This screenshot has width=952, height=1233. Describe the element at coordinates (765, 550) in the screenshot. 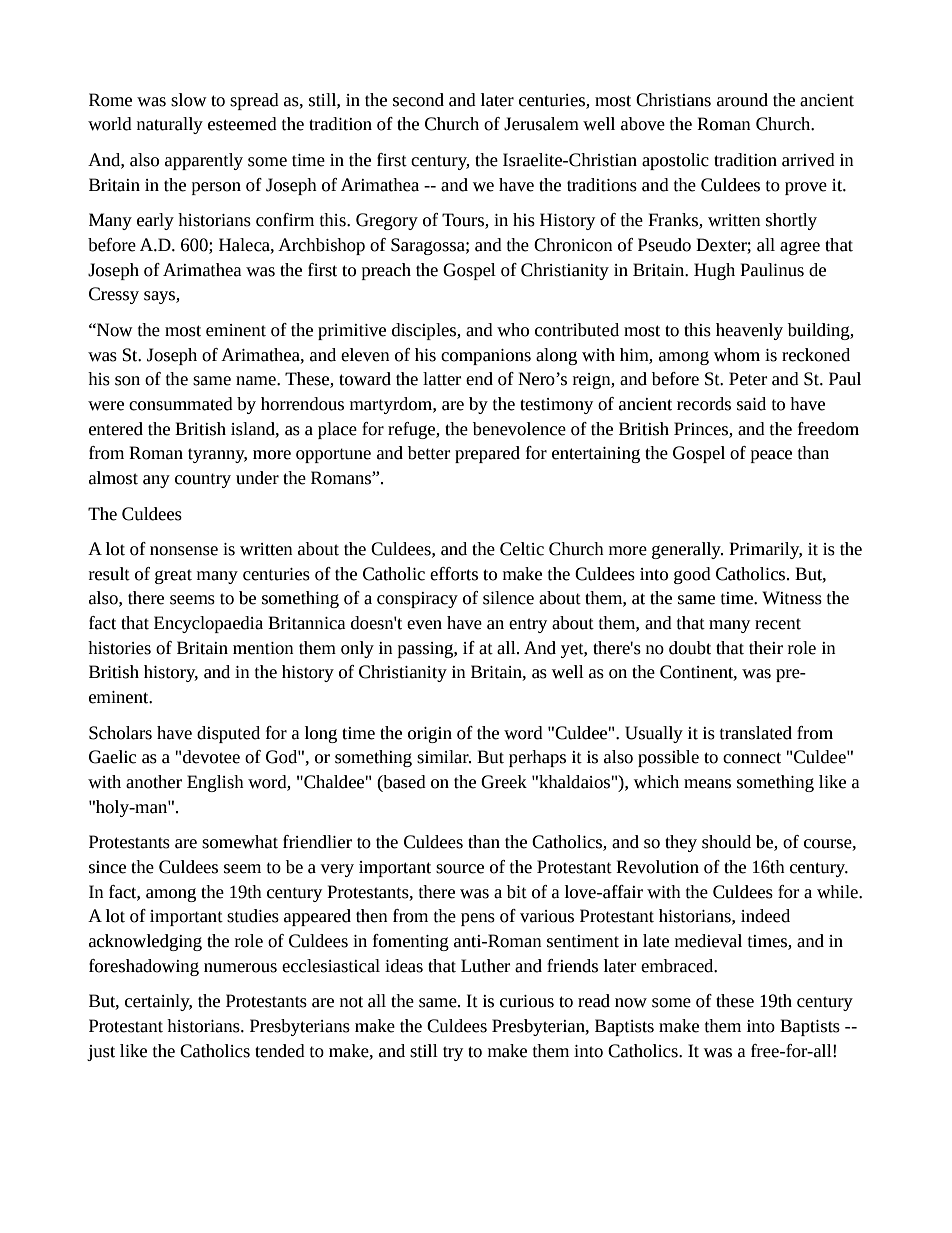

I see `Primarily` at that location.
